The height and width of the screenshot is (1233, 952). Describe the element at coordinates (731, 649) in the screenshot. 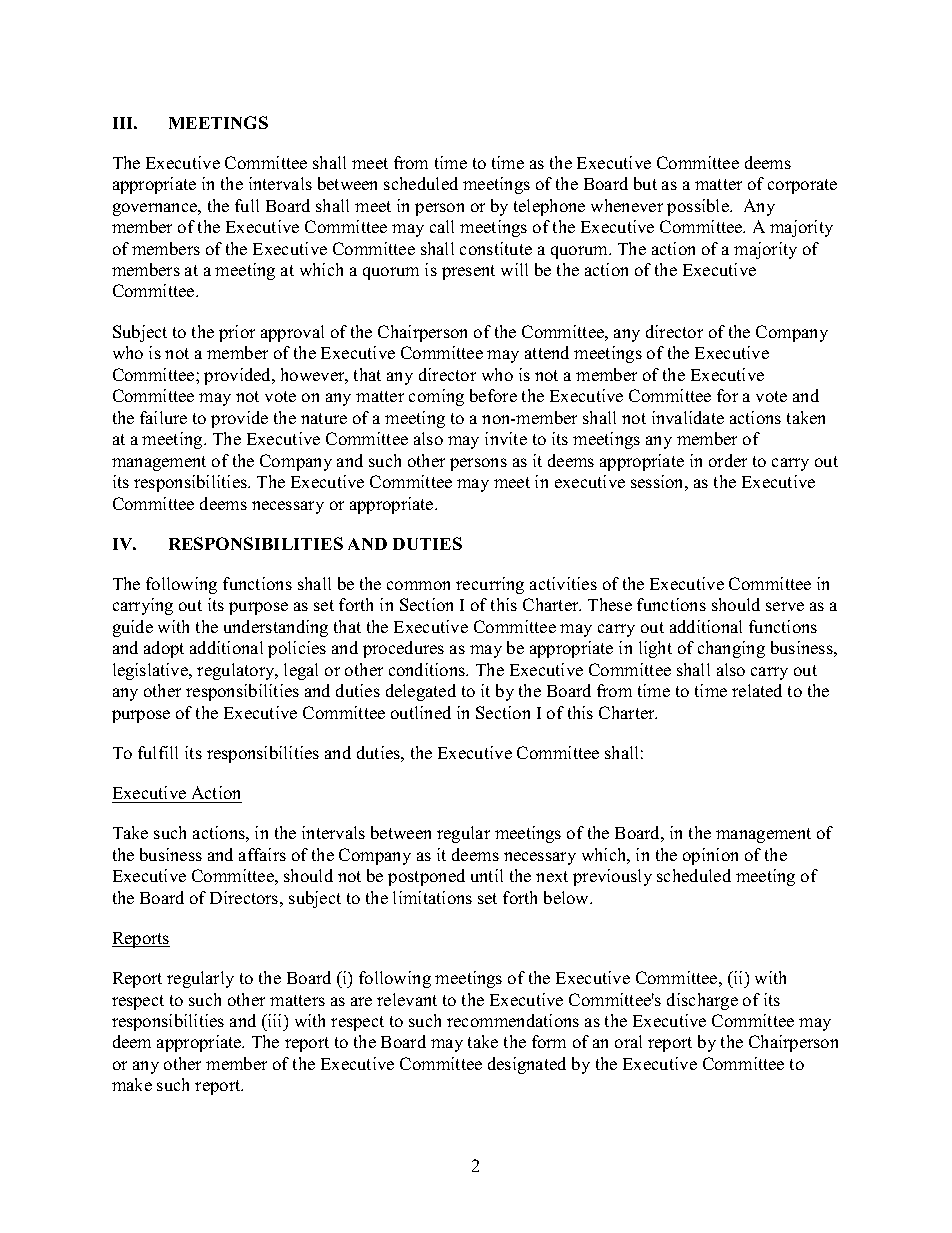

I see `changing` at that location.
